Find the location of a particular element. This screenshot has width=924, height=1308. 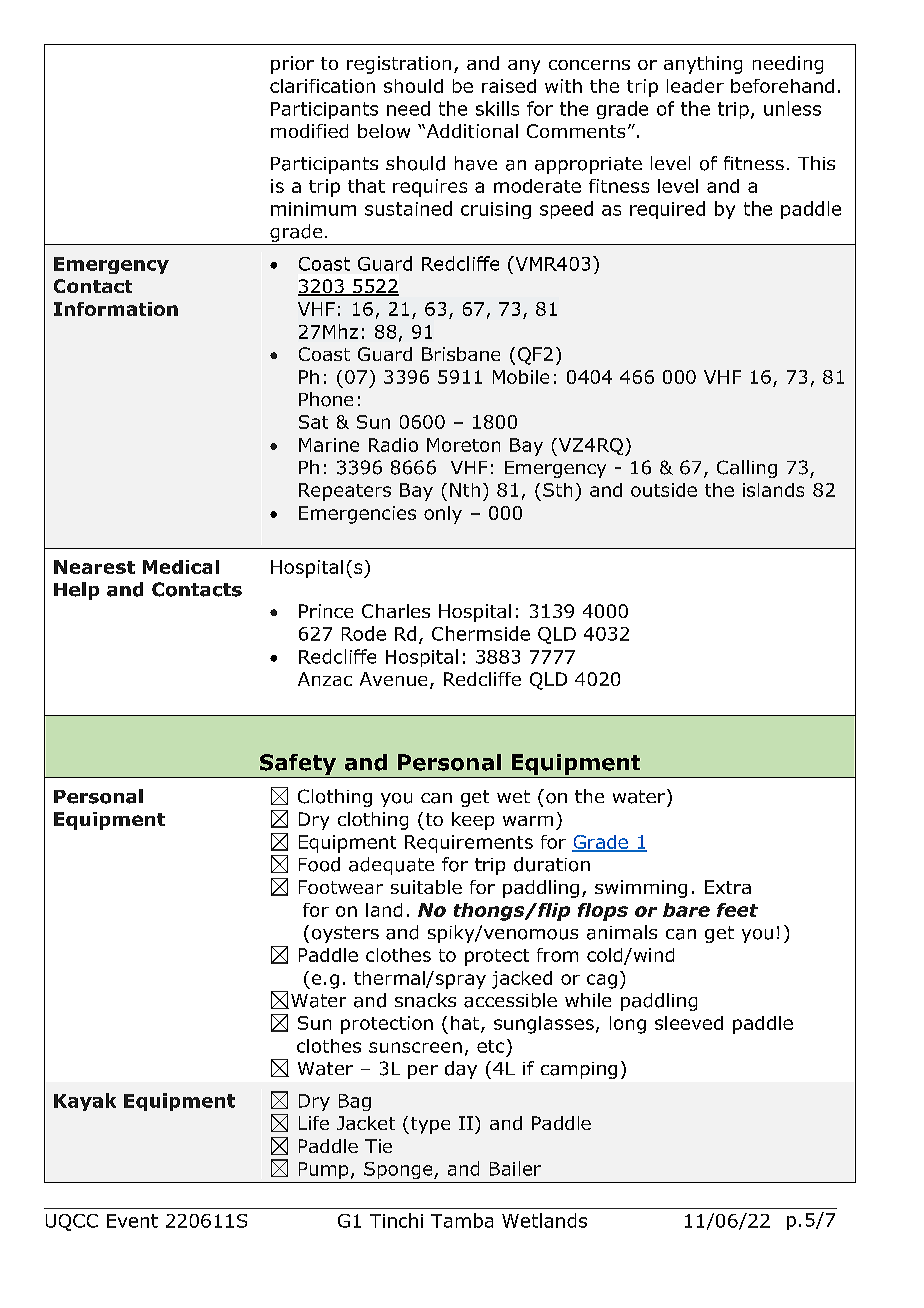

prior is located at coordinates (292, 65).
